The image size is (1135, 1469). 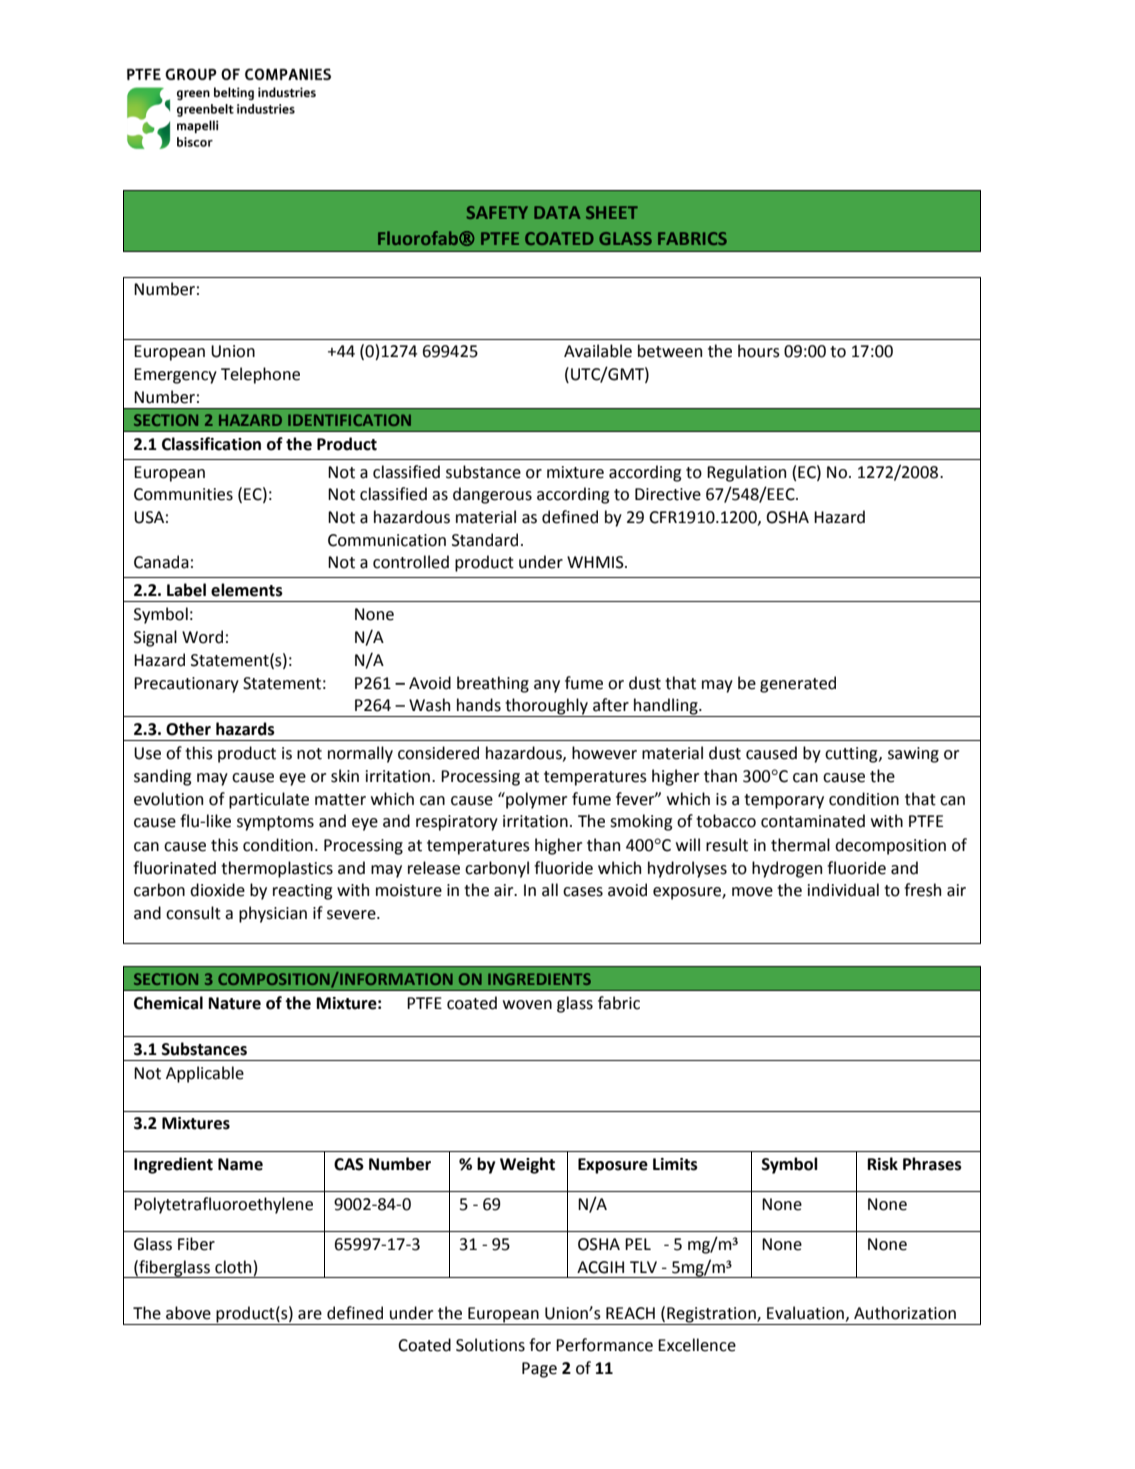 What do you see at coordinates (535, 800) in the screenshot?
I see `polymer` at bounding box center [535, 800].
